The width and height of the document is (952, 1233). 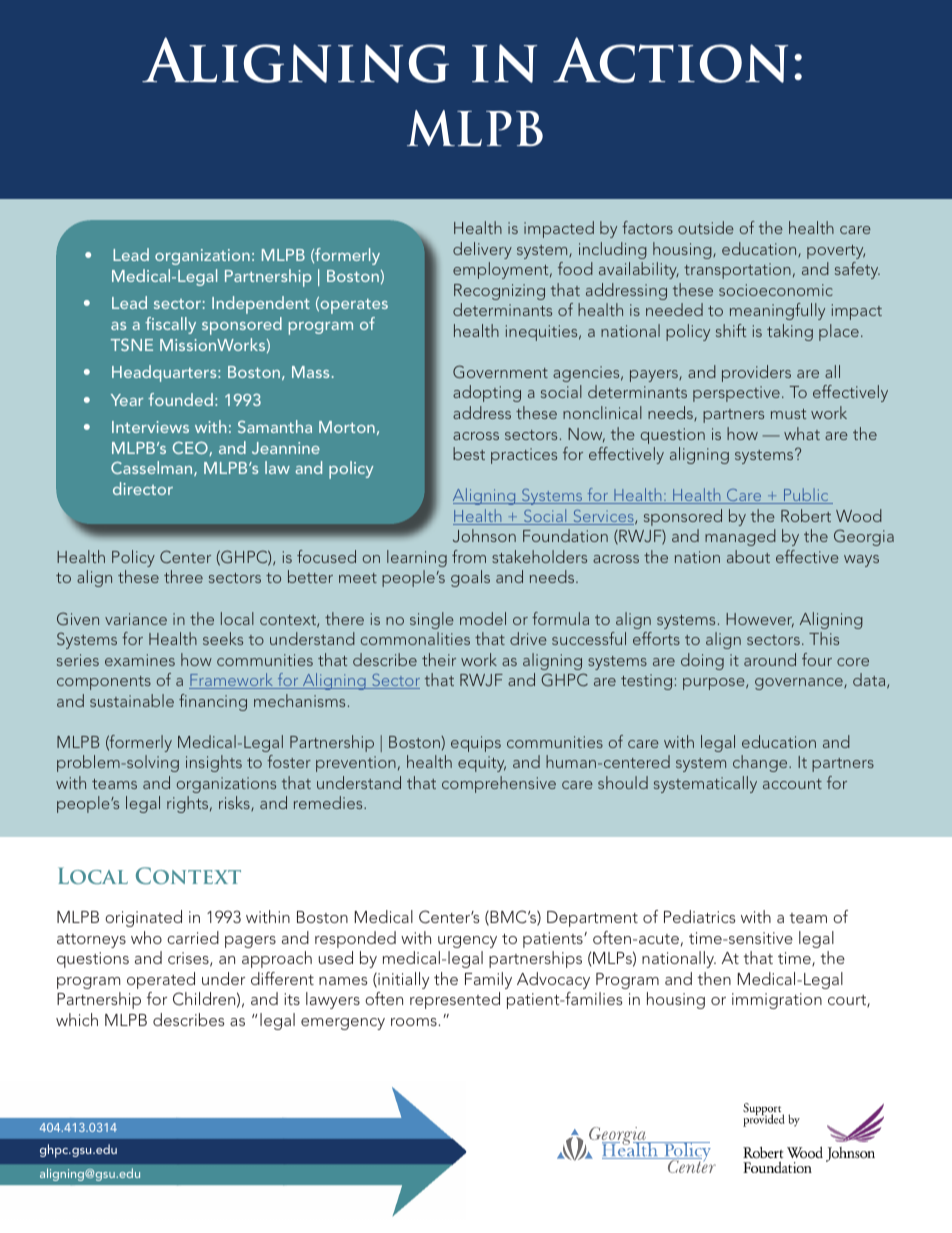 What do you see at coordinates (183, 576) in the document?
I see `three` at bounding box center [183, 576].
